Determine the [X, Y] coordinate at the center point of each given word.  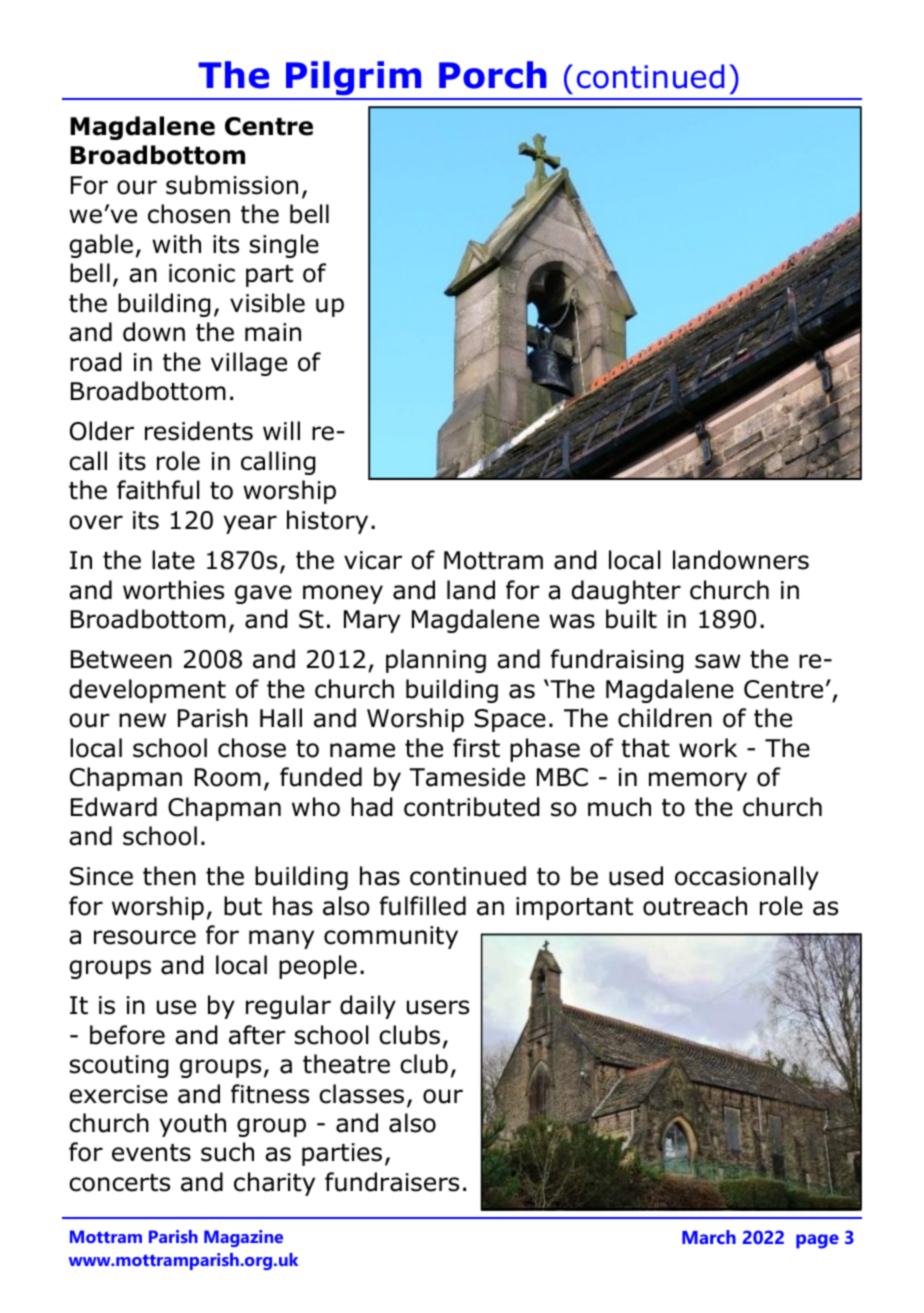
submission [232, 185]
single [284, 246]
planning [436, 661]
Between [121, 659]
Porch [492, 75]
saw [717, 661]
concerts [119, 1183]
